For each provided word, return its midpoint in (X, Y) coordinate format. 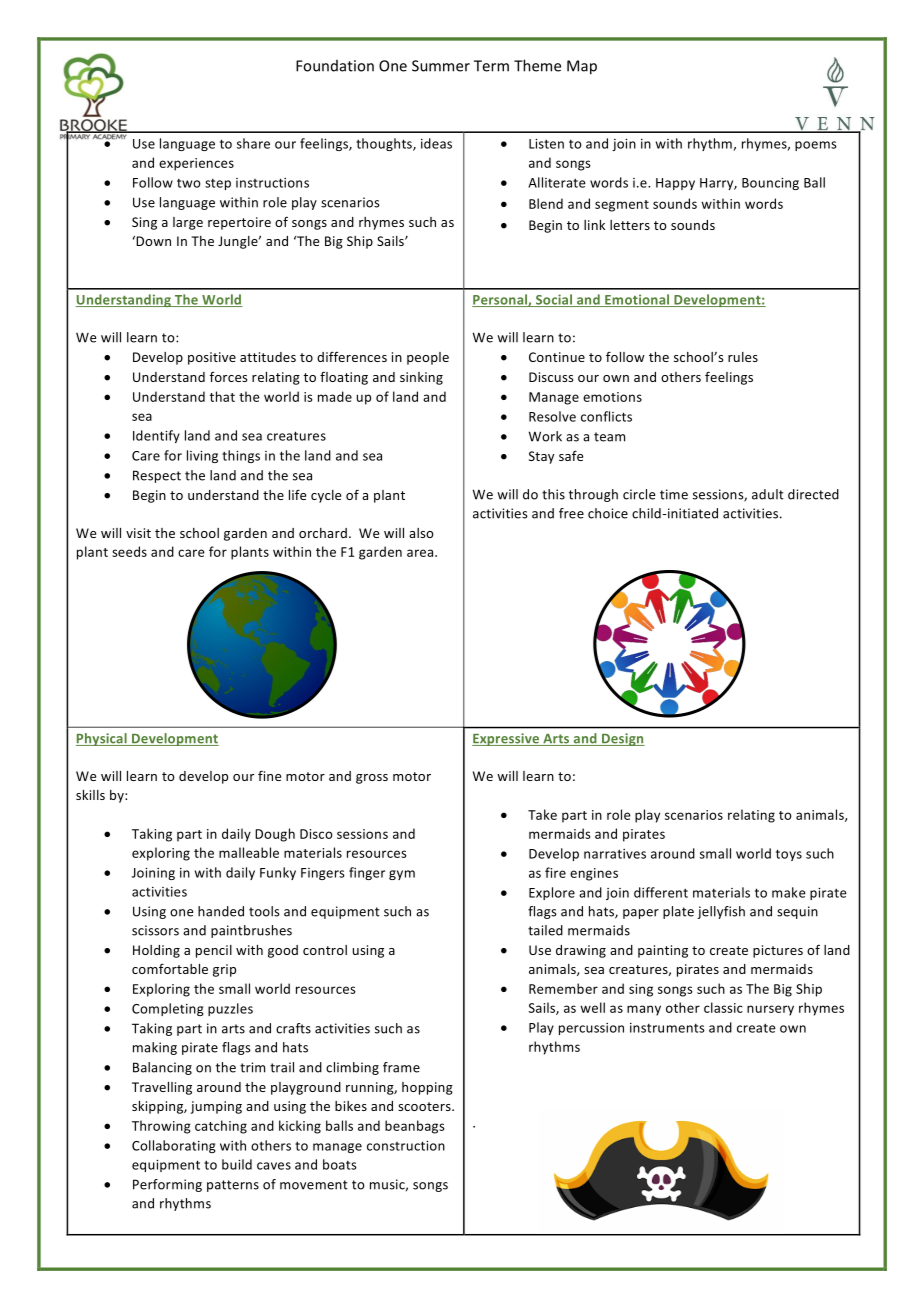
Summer (441, 66)
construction (406, 1146)
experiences (196, 164)
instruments (667, 1028)
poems (816, 146)
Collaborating (174, 1146)
